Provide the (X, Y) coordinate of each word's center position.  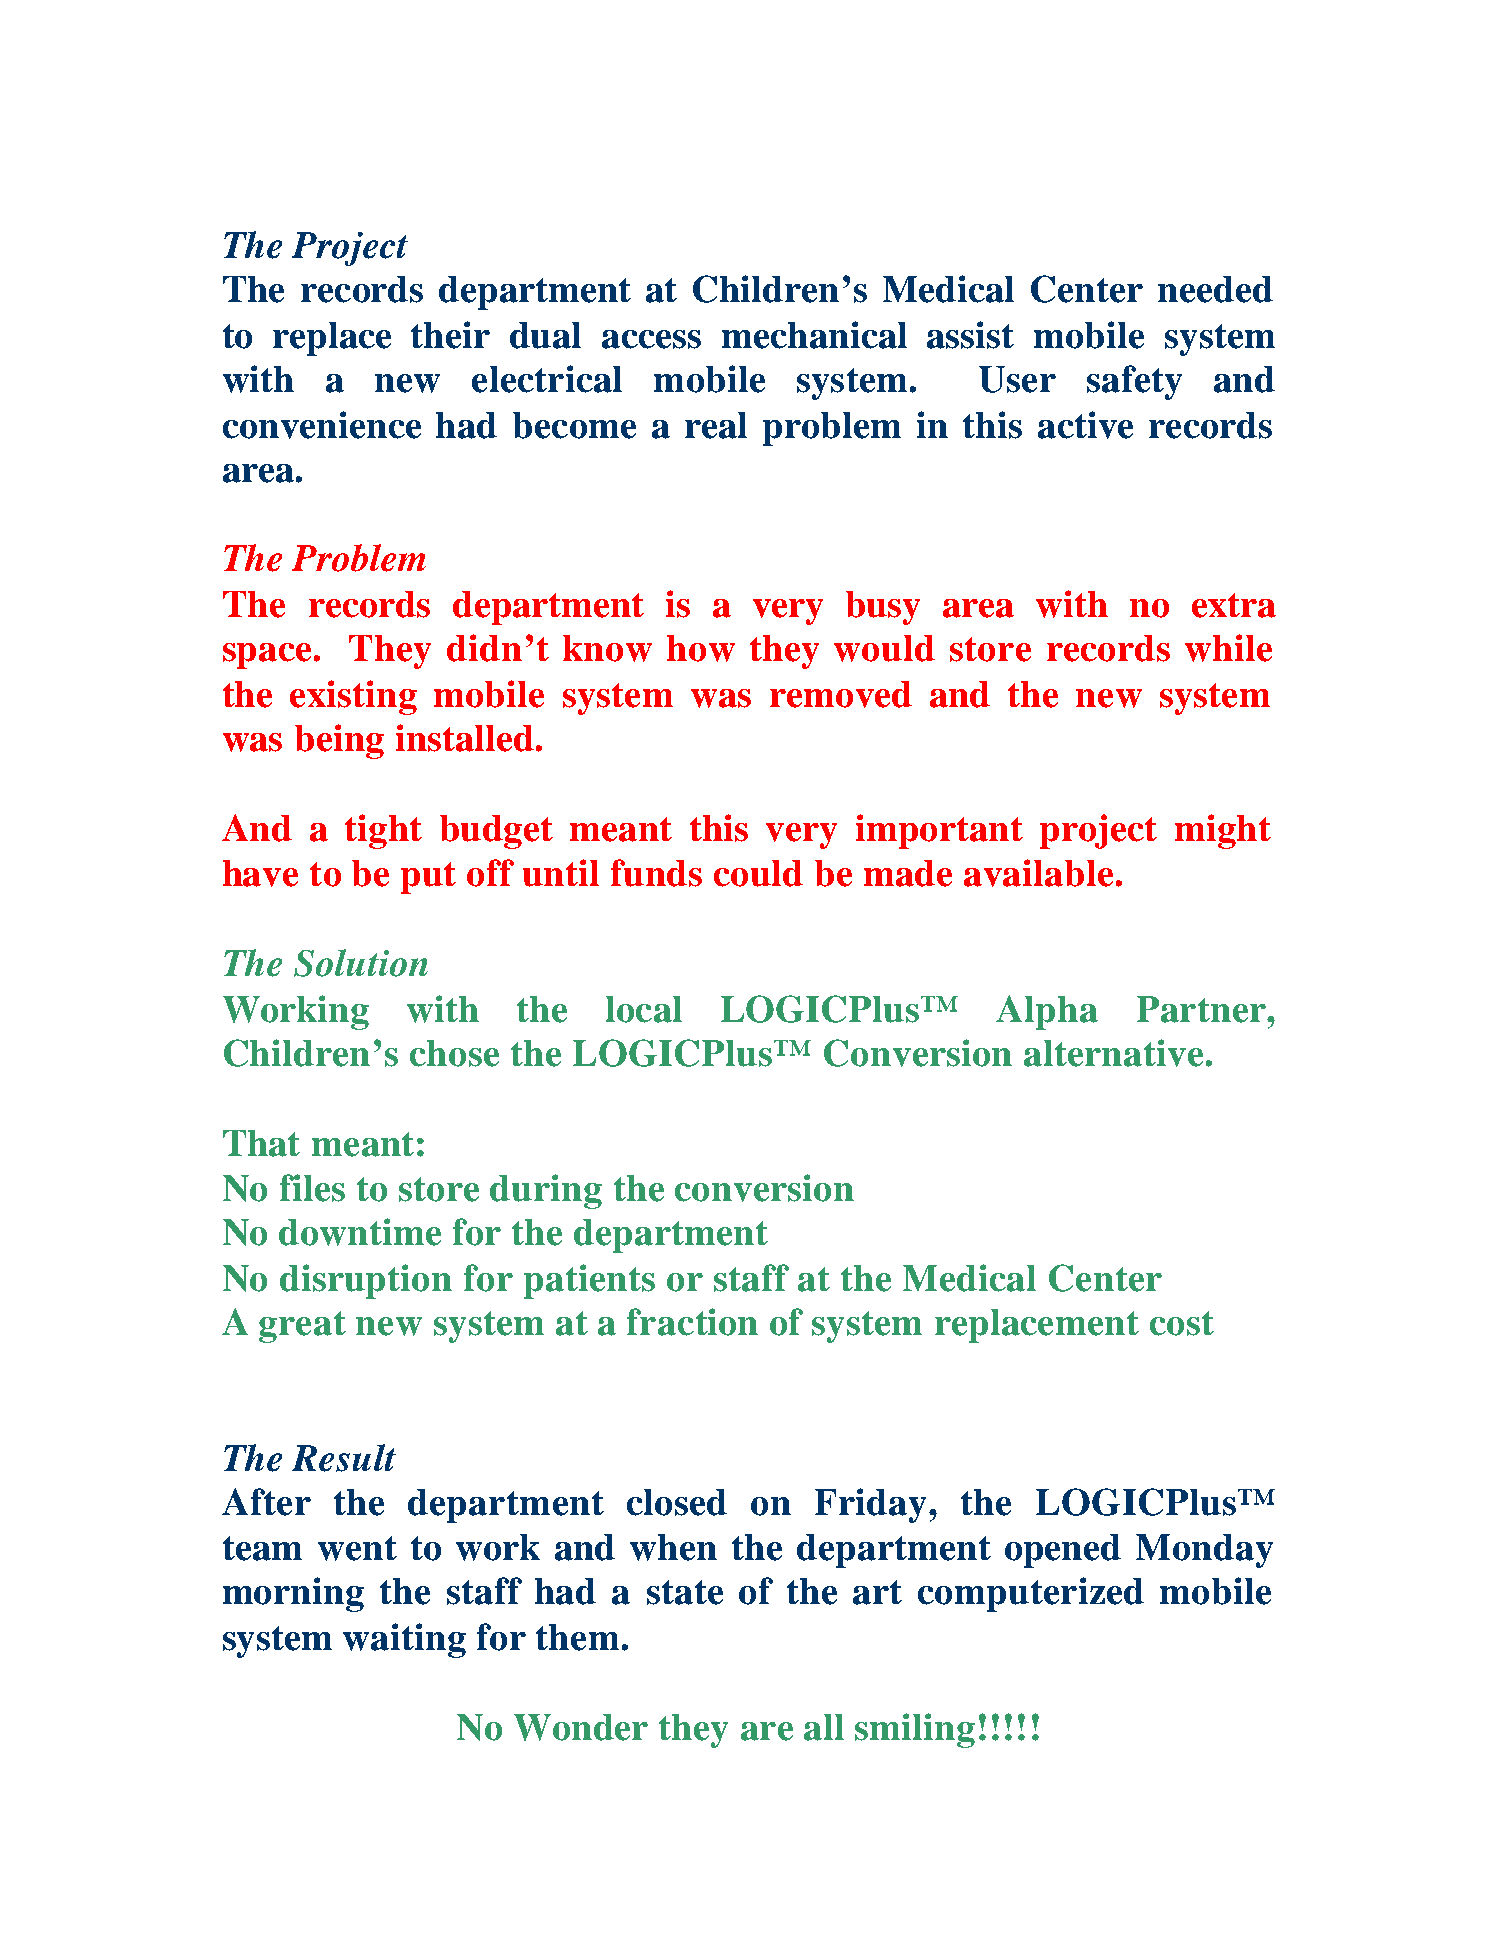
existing (353, 697)
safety (1134, 382)
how (701, 648)
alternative (1113, 1053)
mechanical (814, 335)
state (685, 1592)
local (644, 1009)
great (302, 1327)
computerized (1031, 1594)
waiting (404, 1640)
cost (1182, 1323)
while (1228, 648)
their (450, 335)
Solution (361, 963)
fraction (692, 1322)
